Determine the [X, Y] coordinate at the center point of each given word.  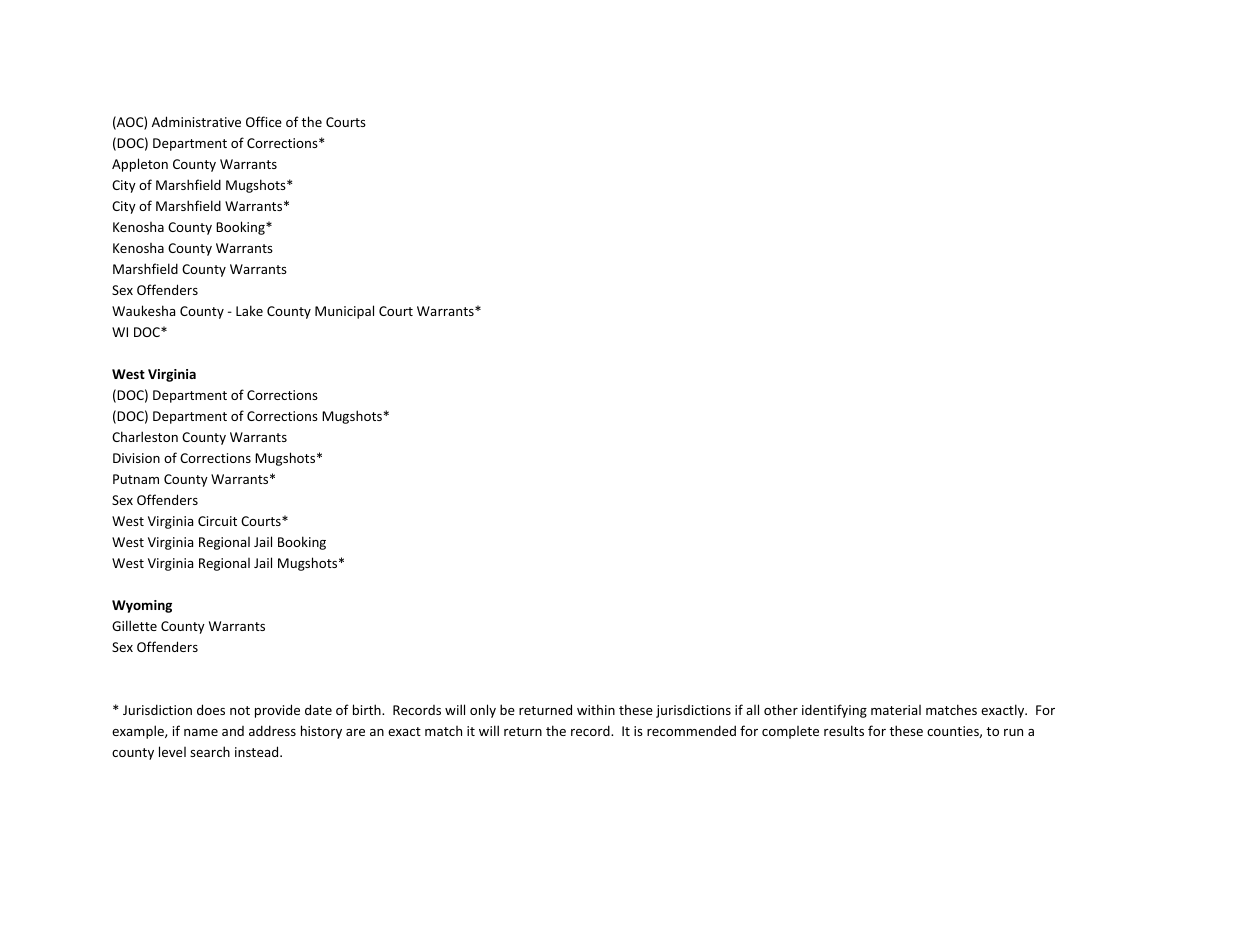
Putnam [136, 479]
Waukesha [143, 310]
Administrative [196, 121]
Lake [249, 310]
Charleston [145, 436]
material [896, 710]
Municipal [344, 312]
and [233, 731]
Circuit [217, 521]
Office [264, 121]
